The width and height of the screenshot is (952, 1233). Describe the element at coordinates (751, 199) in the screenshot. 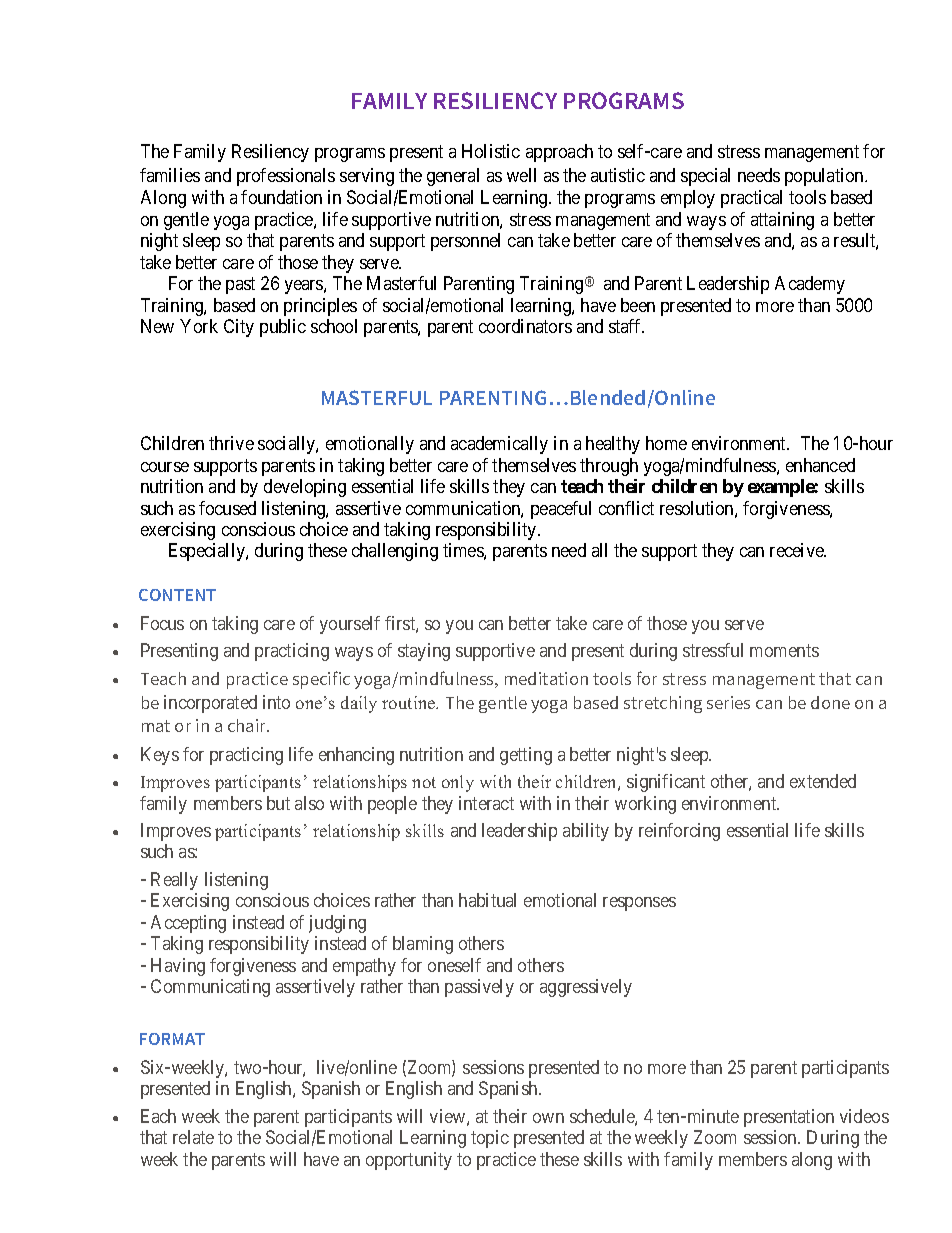

I see `practical` at that location.
